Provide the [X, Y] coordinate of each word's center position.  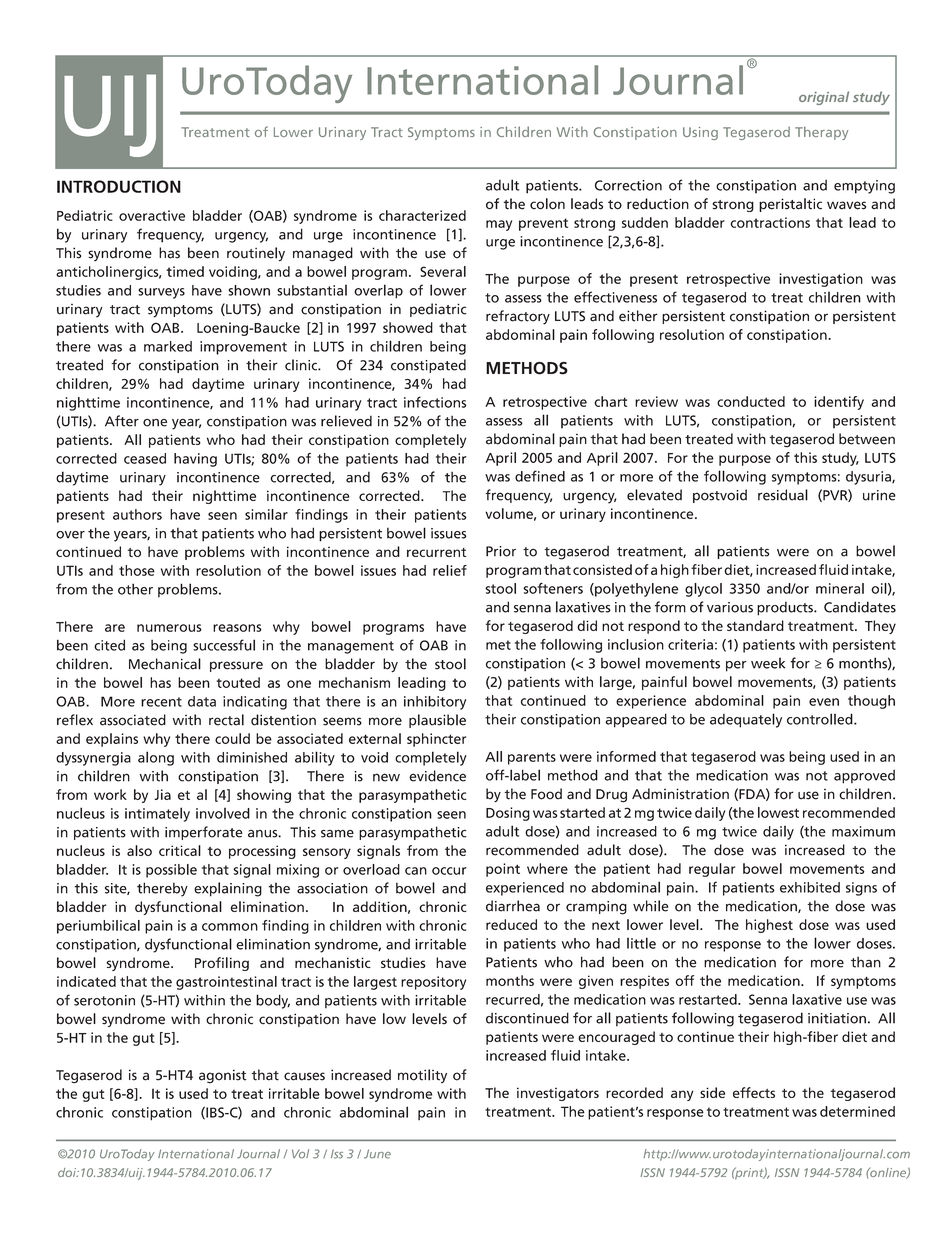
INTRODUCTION [119, 186]
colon [547, 204]
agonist [223, 1076]
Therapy [821, 133]
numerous [169, 628]
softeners [553, 588]
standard [755, 625]
